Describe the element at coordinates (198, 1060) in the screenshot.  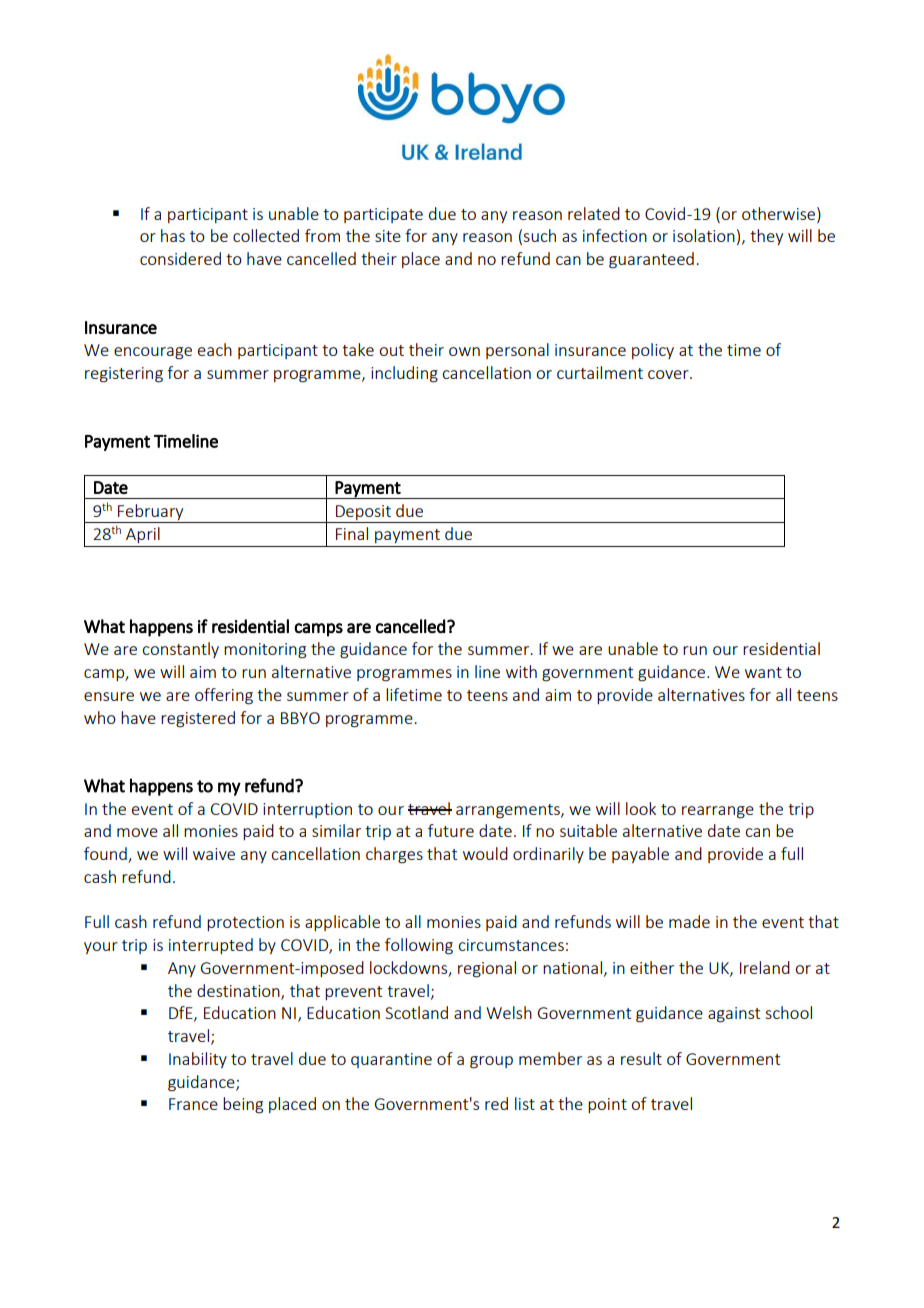
I see `Inability` at that location.
